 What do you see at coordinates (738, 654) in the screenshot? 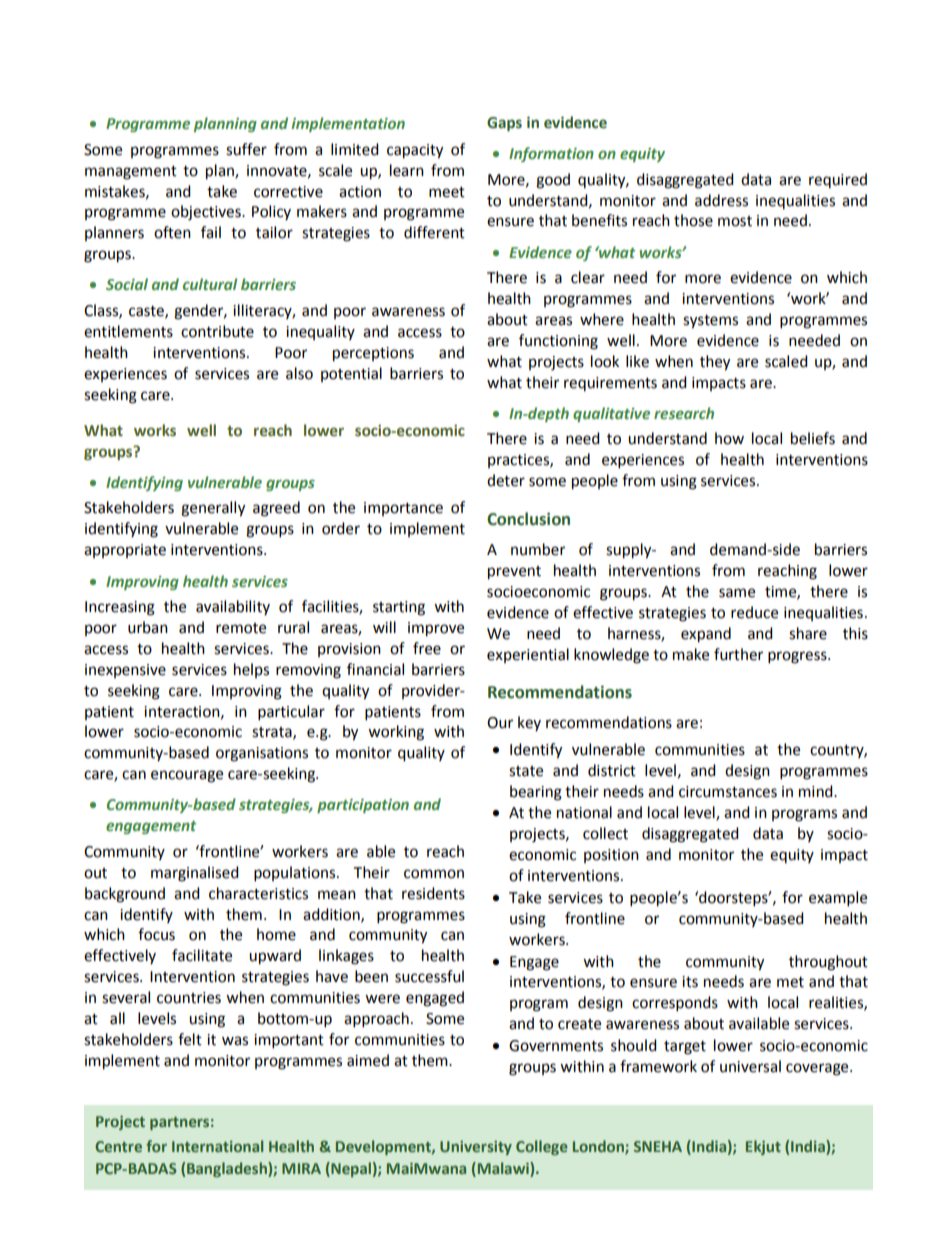
I see `further` at bounding box center [738, 654].
